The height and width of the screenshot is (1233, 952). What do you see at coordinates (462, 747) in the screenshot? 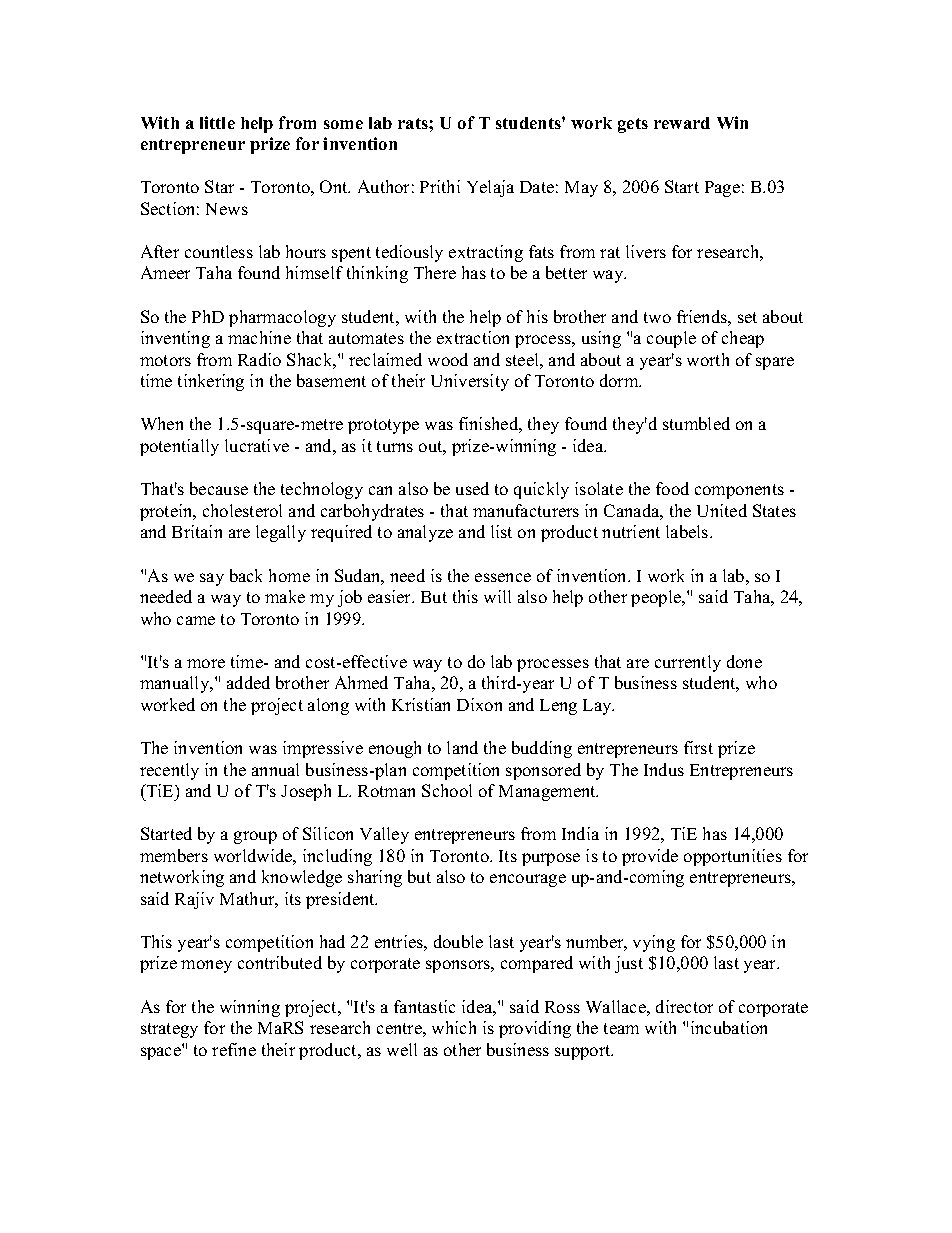
I see `land` at bounding box center [462, 747].
